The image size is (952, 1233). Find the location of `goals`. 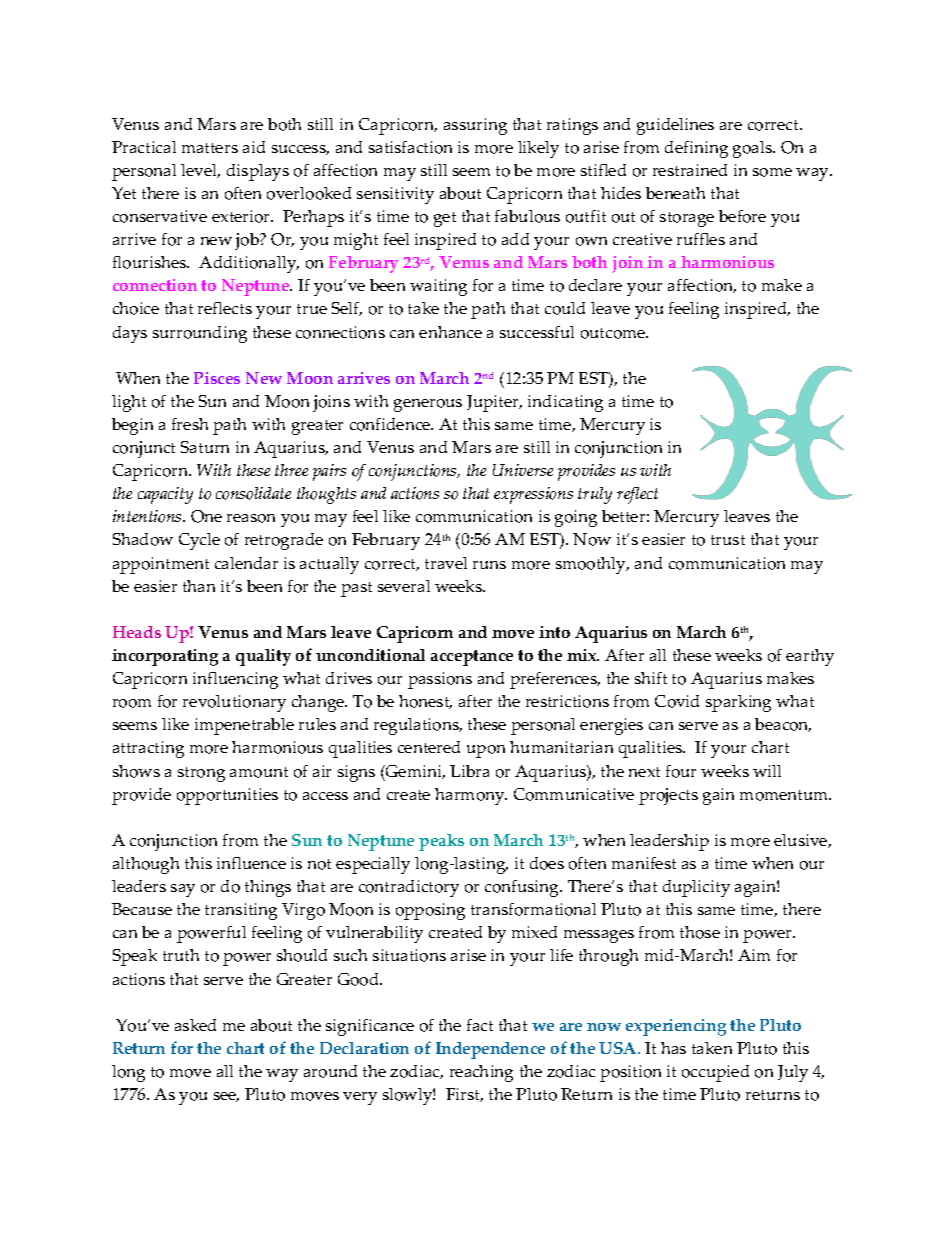

goals is located at coordinates (754, 149).
